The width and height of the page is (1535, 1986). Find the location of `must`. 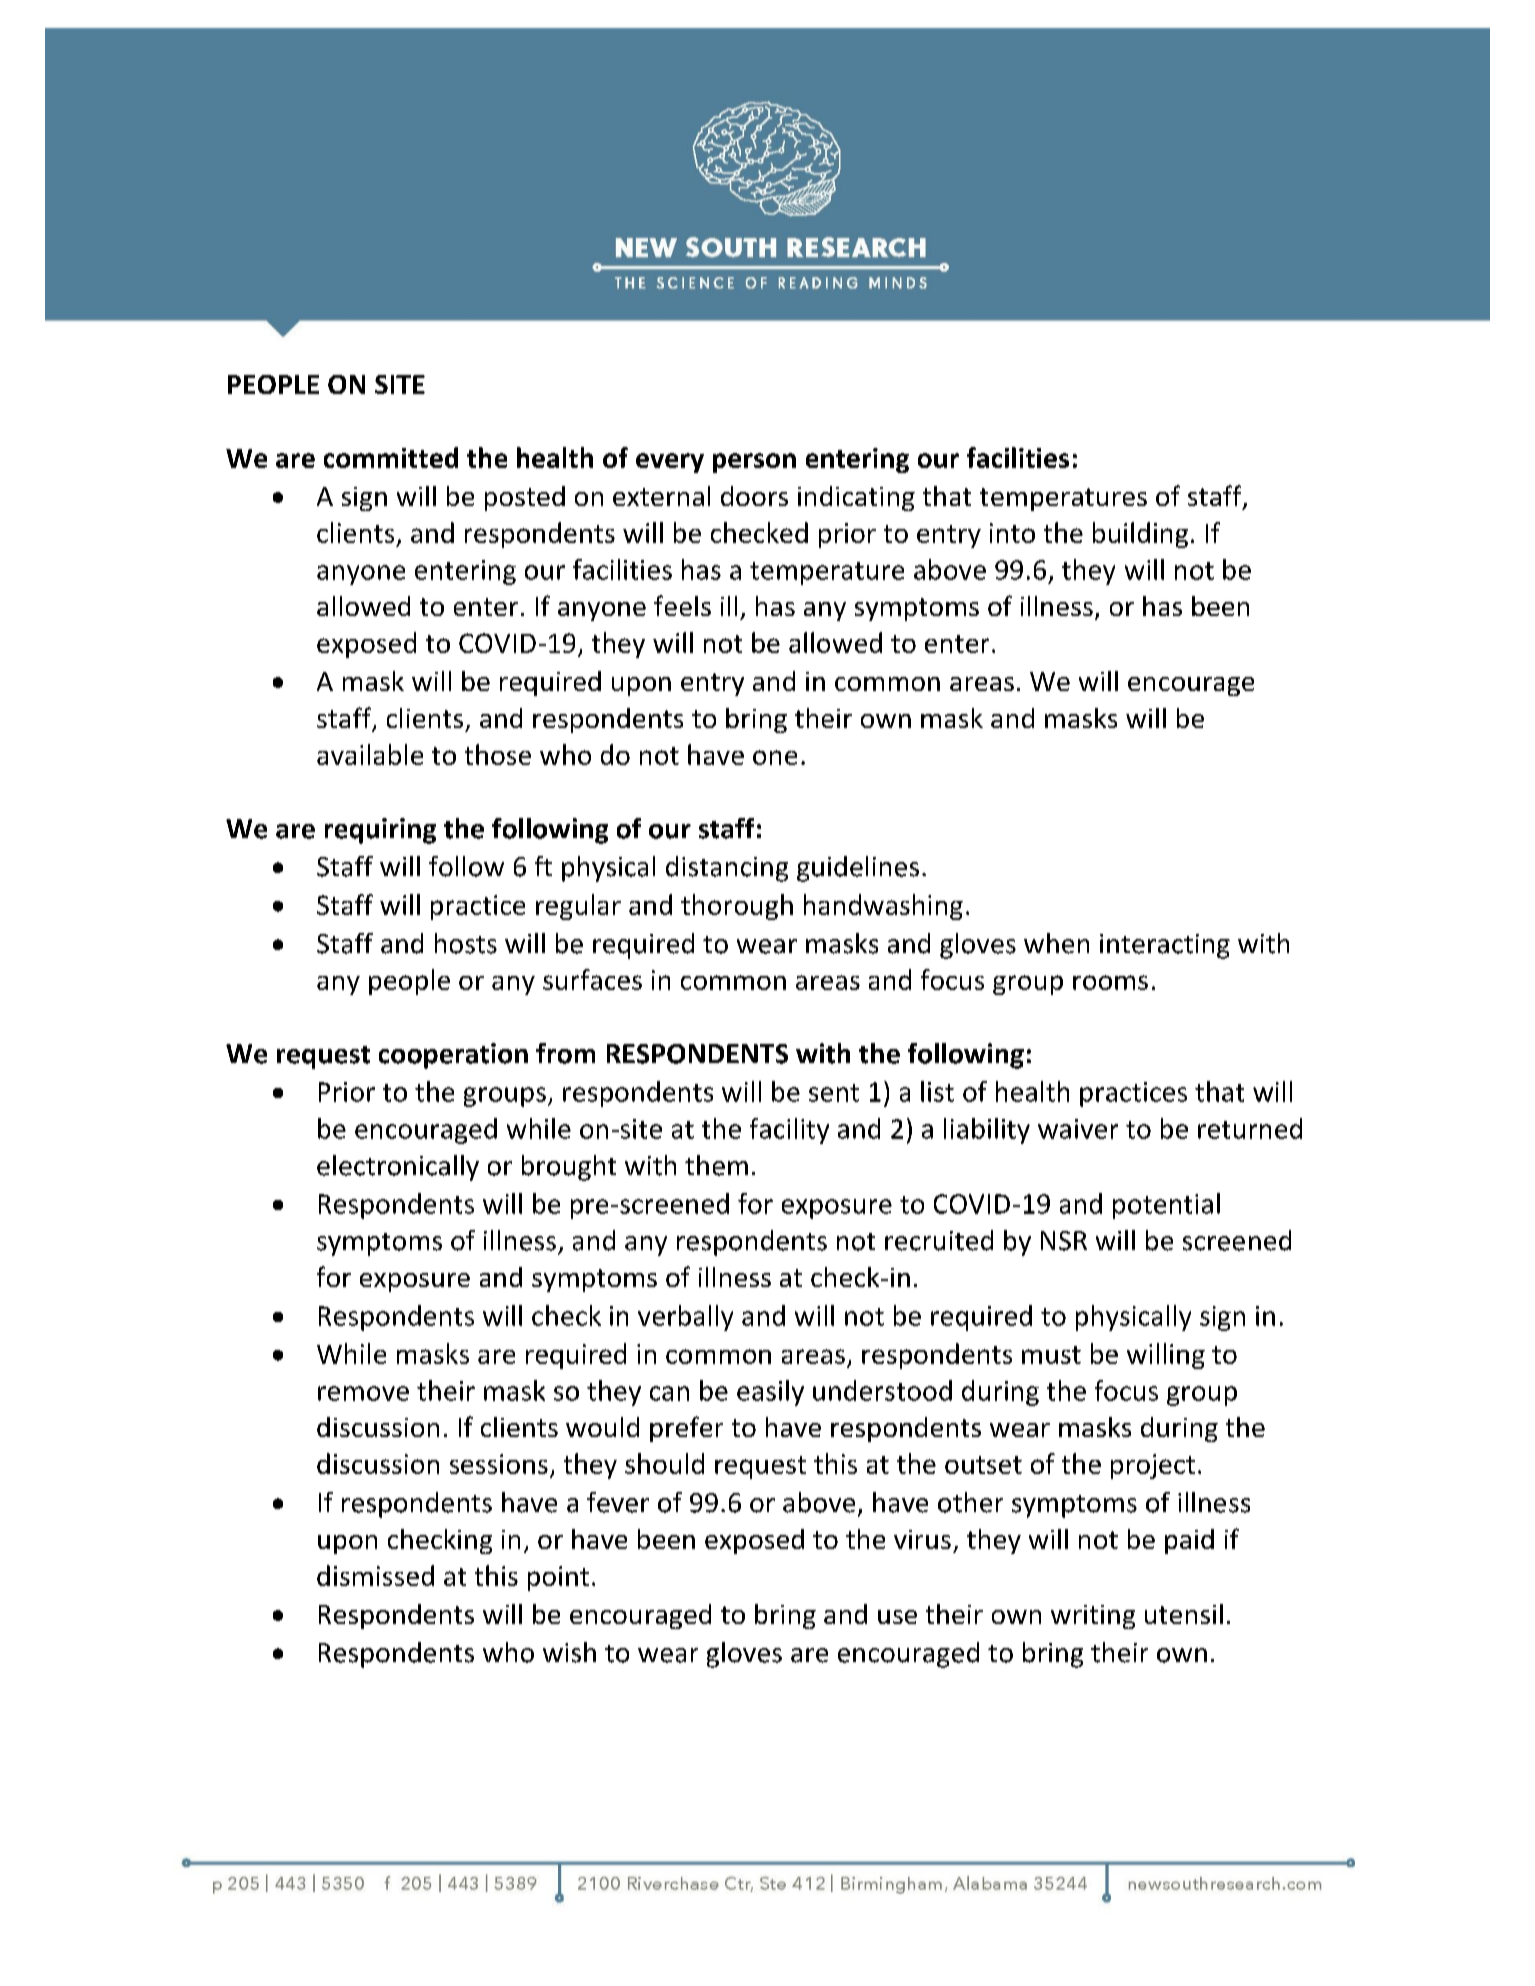

must is located at coordinates (1051, 1355).
